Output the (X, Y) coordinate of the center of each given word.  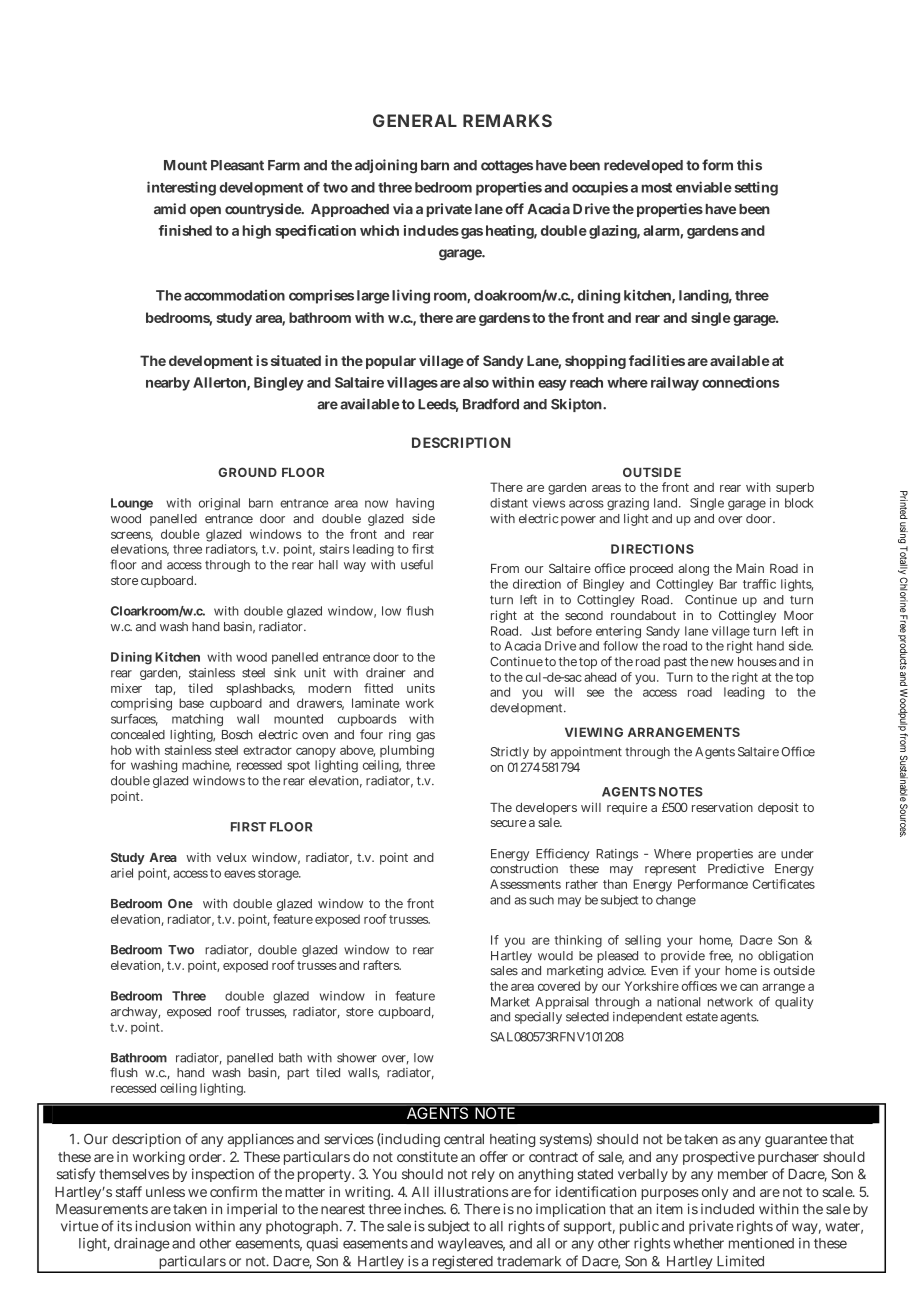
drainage (142, 1245)
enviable (704, 187)
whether (698, 1243)
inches (424, 1209)
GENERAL (414, 120)
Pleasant (237, 165)
